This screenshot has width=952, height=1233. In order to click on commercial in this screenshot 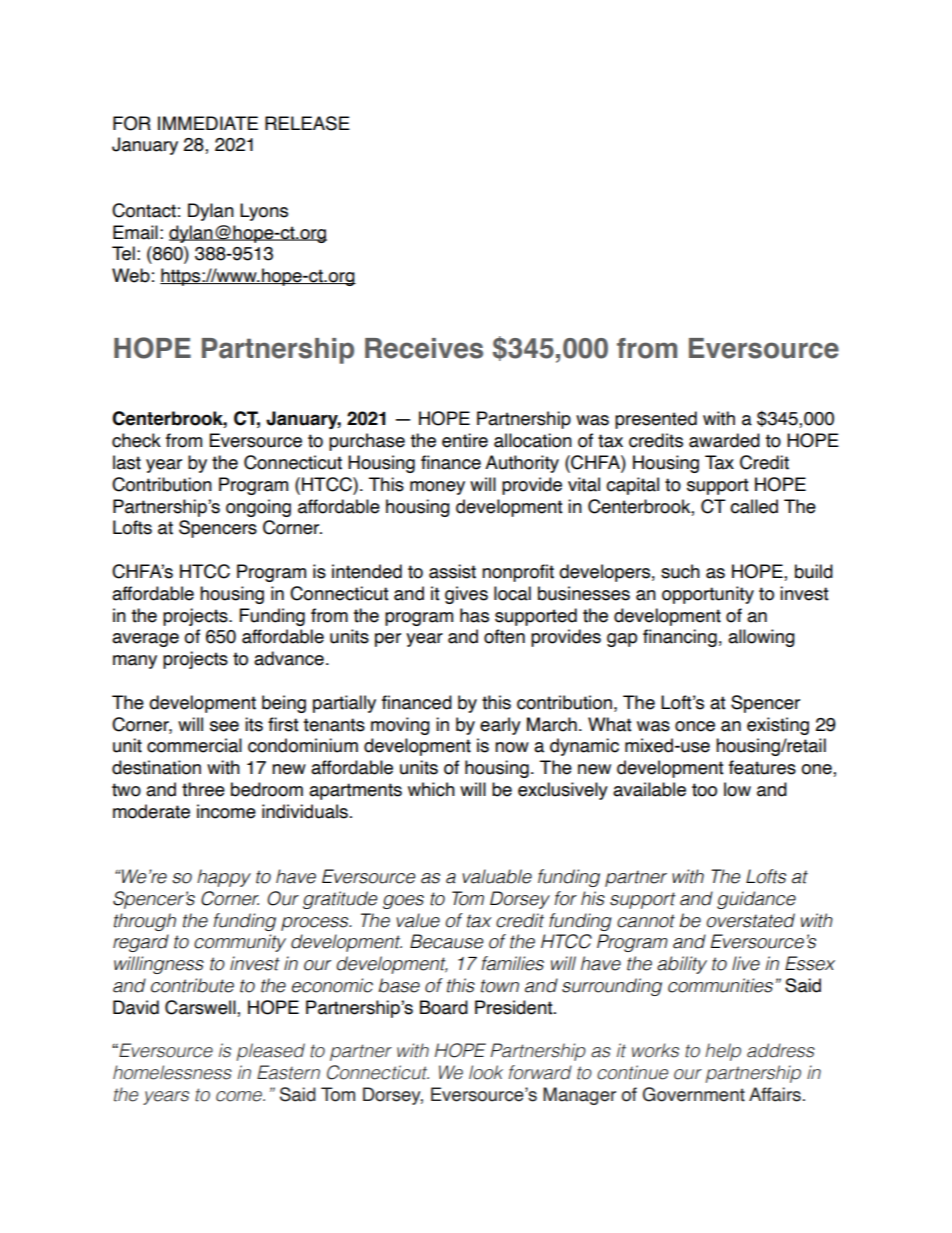, I will do `click(194, 745)`.
